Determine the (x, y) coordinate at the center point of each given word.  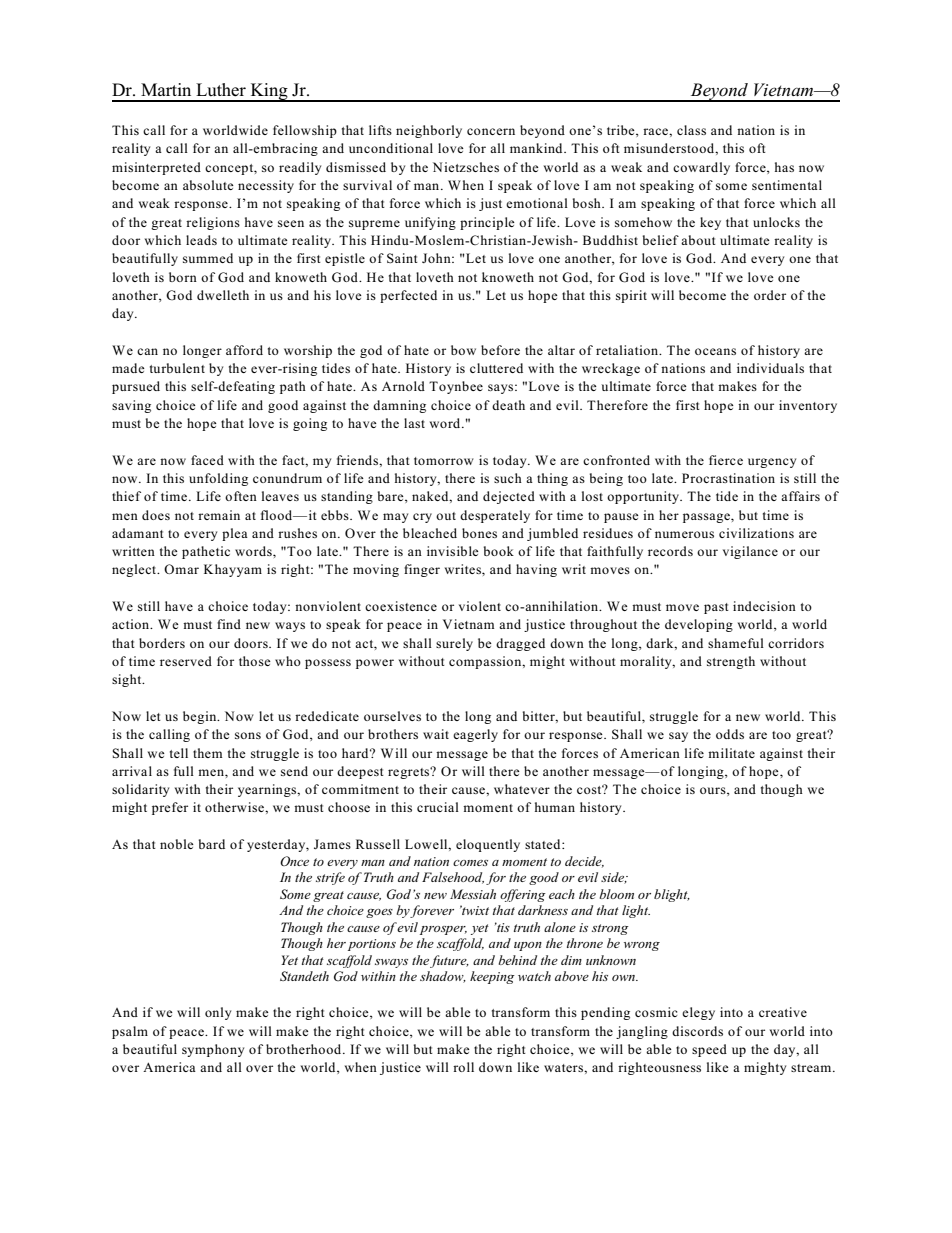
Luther (221, 90)
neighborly (429, 131)
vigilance (750, 552)
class (691, 130)
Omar (181, 569)
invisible (453, 551)
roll (463, 1067)
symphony (213, 1050)
